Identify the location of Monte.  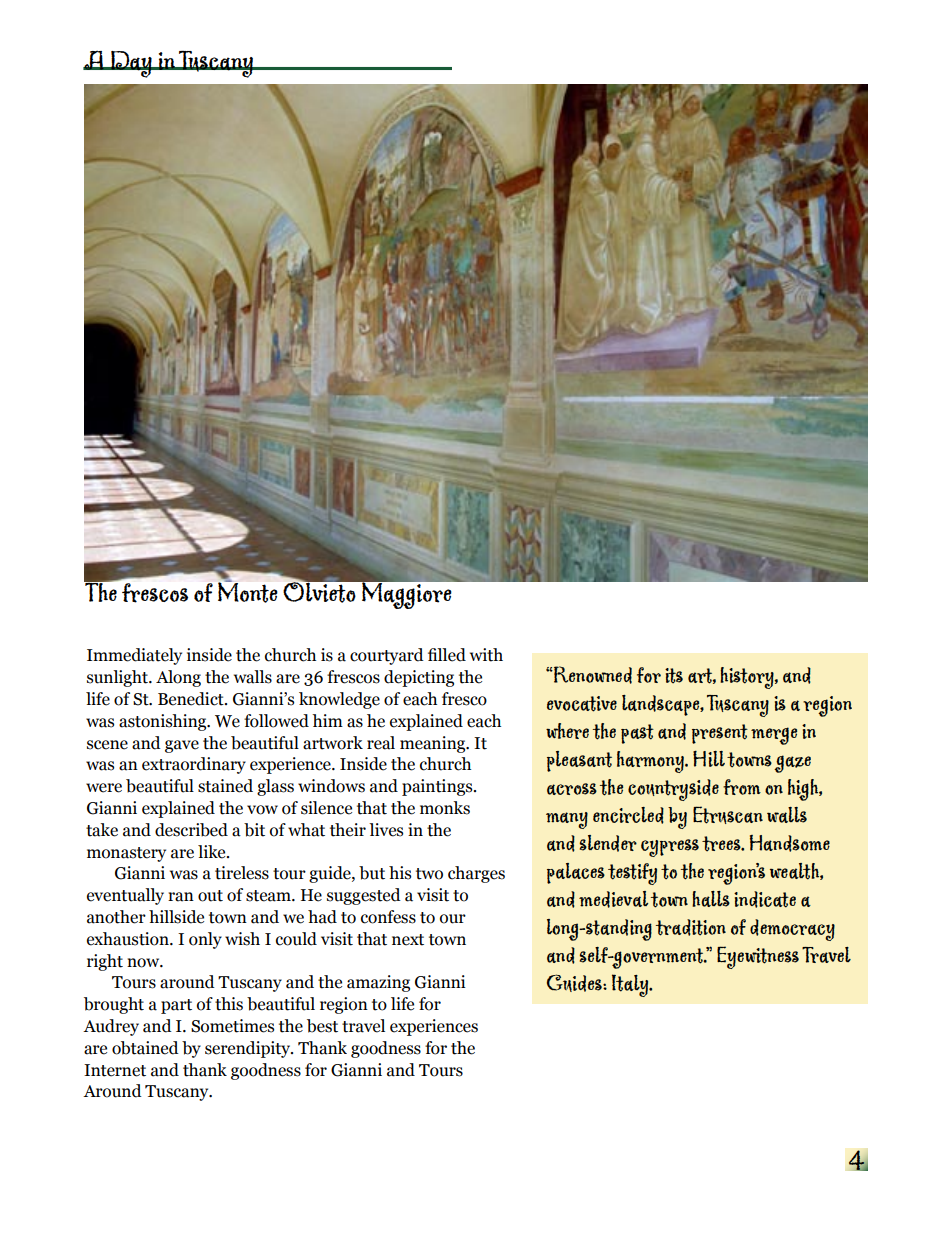
(248, 591).
